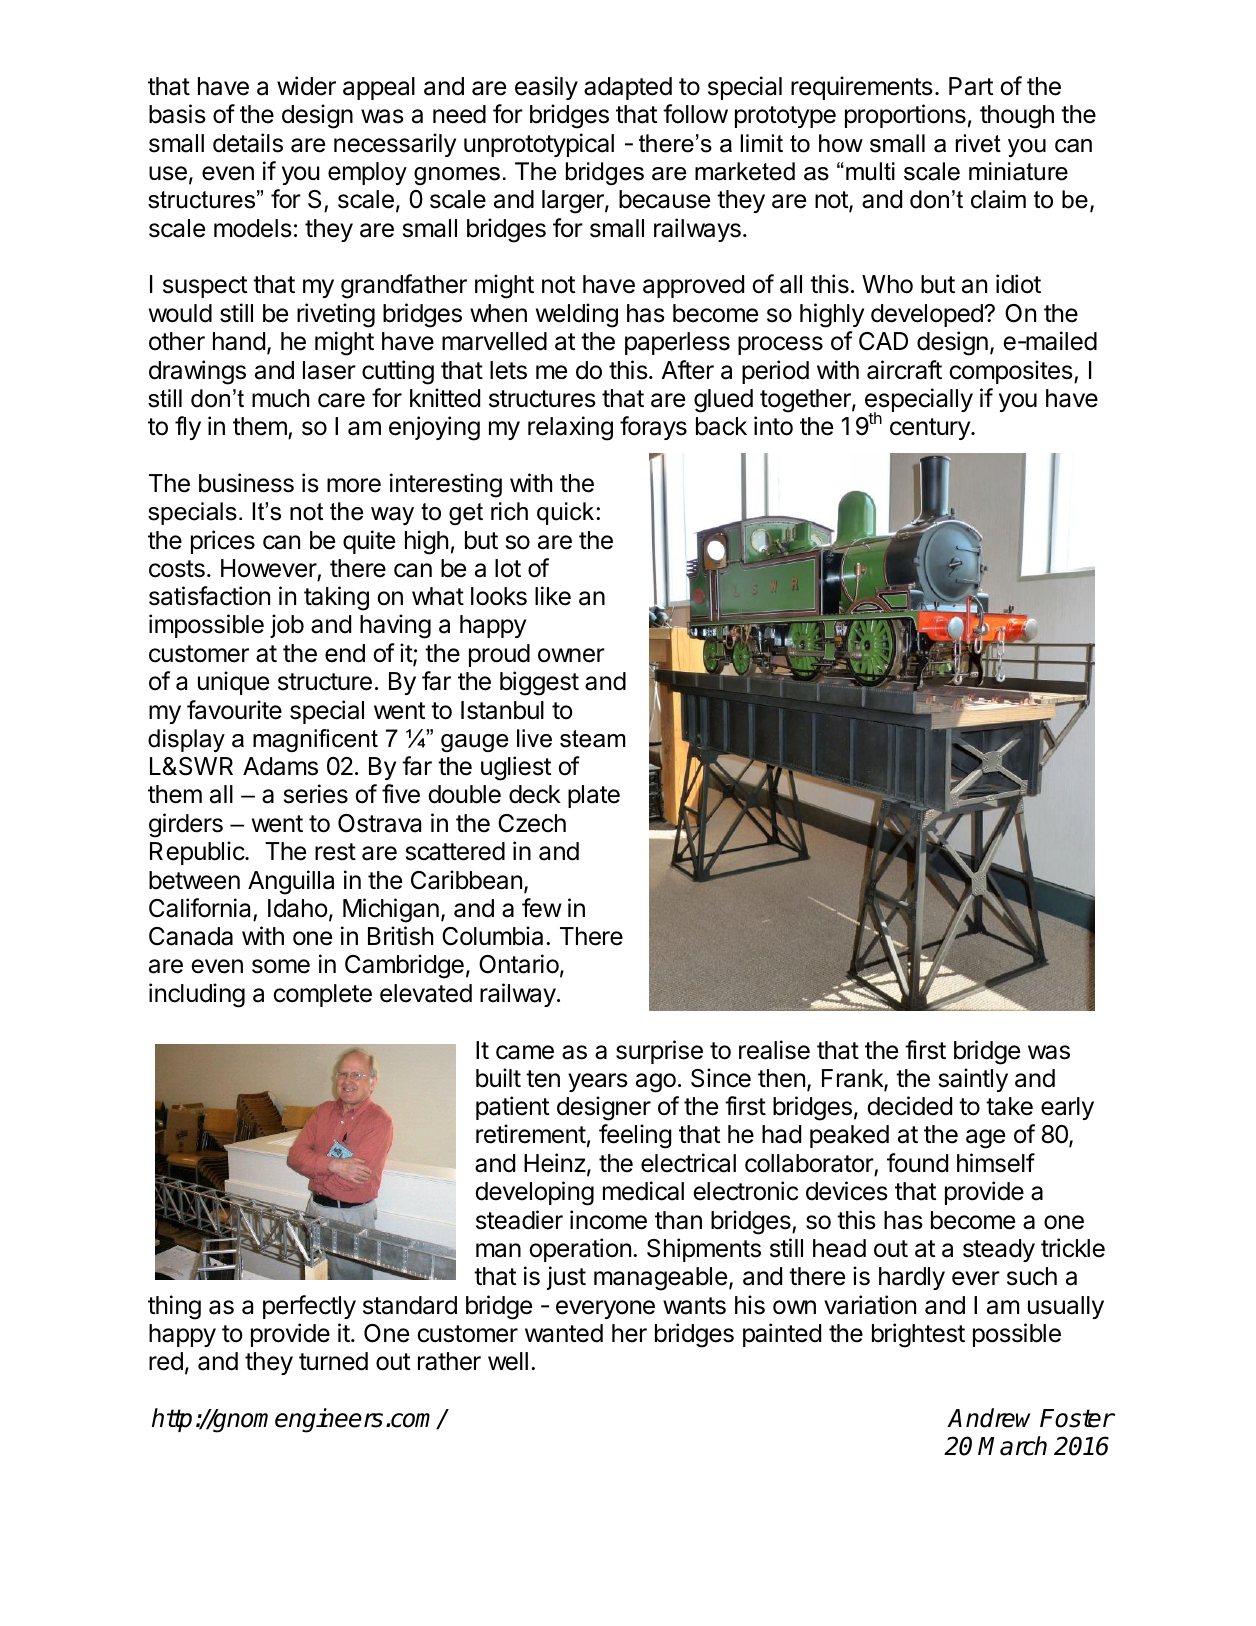 This screenshot has width=1256, height=1626. What do you see at coordinates (333, 1361) in the screenshot?
I see `turned` at bounding box center [333, 1361].
